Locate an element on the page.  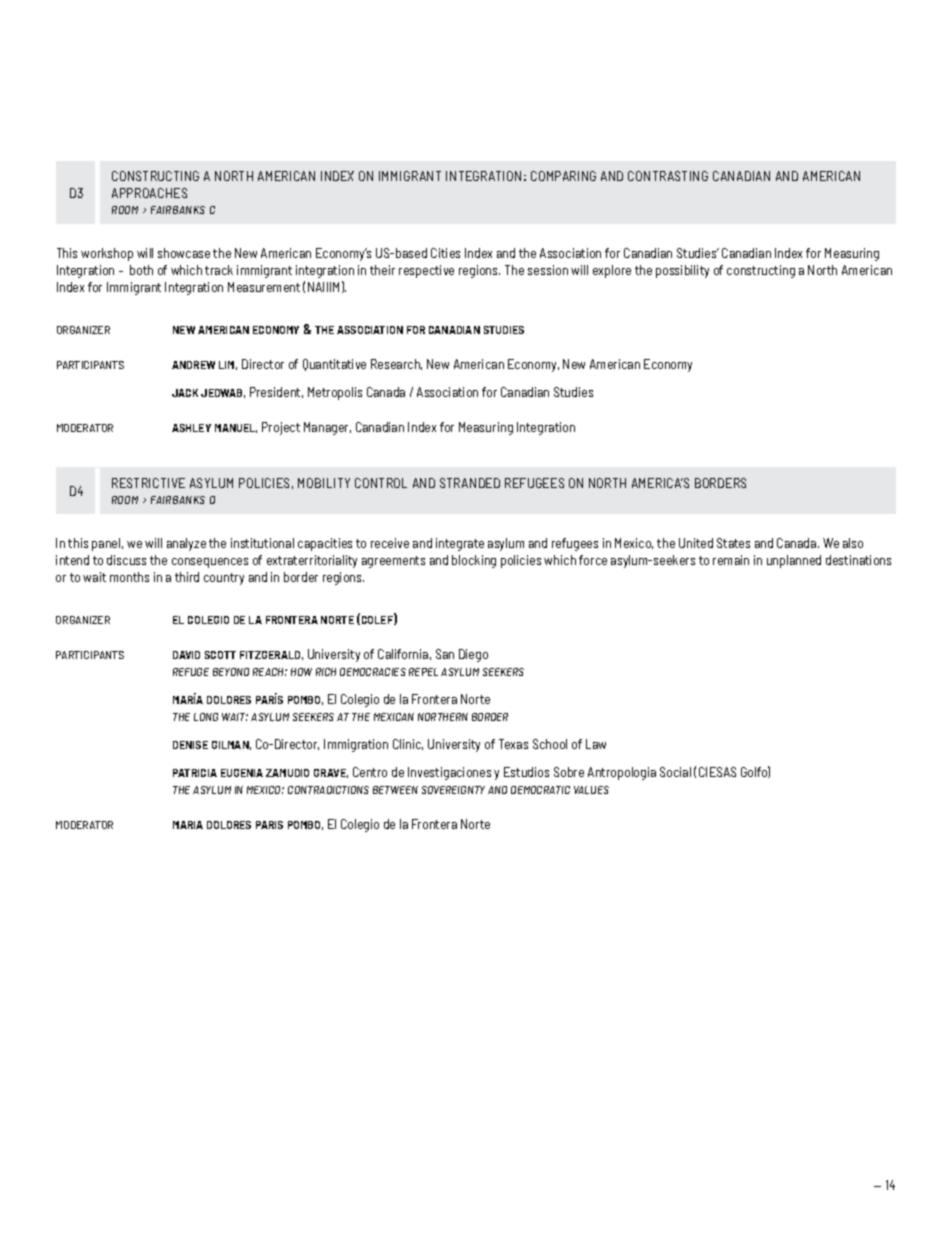
States is located at coordinates (733, 543).
